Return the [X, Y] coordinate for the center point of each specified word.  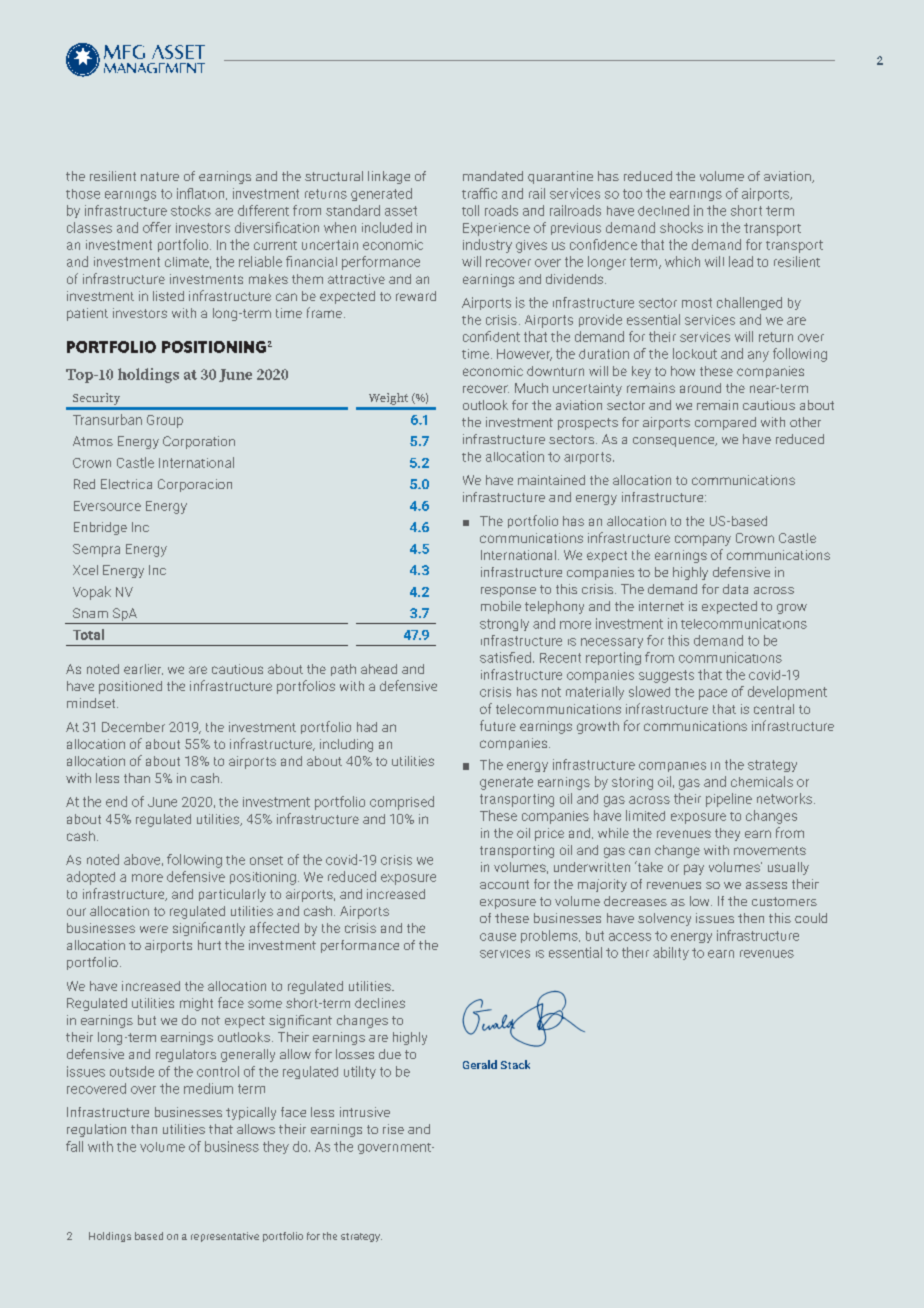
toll [470, 210]
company [703, 540]
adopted [91, 878]
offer [157, 227]
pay [694, 869]
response [508, 592]
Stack [515, 1064]
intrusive [365, 1112]
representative [225, 1237]
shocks [681, 227]
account [504, 884]
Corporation [199, 442]
